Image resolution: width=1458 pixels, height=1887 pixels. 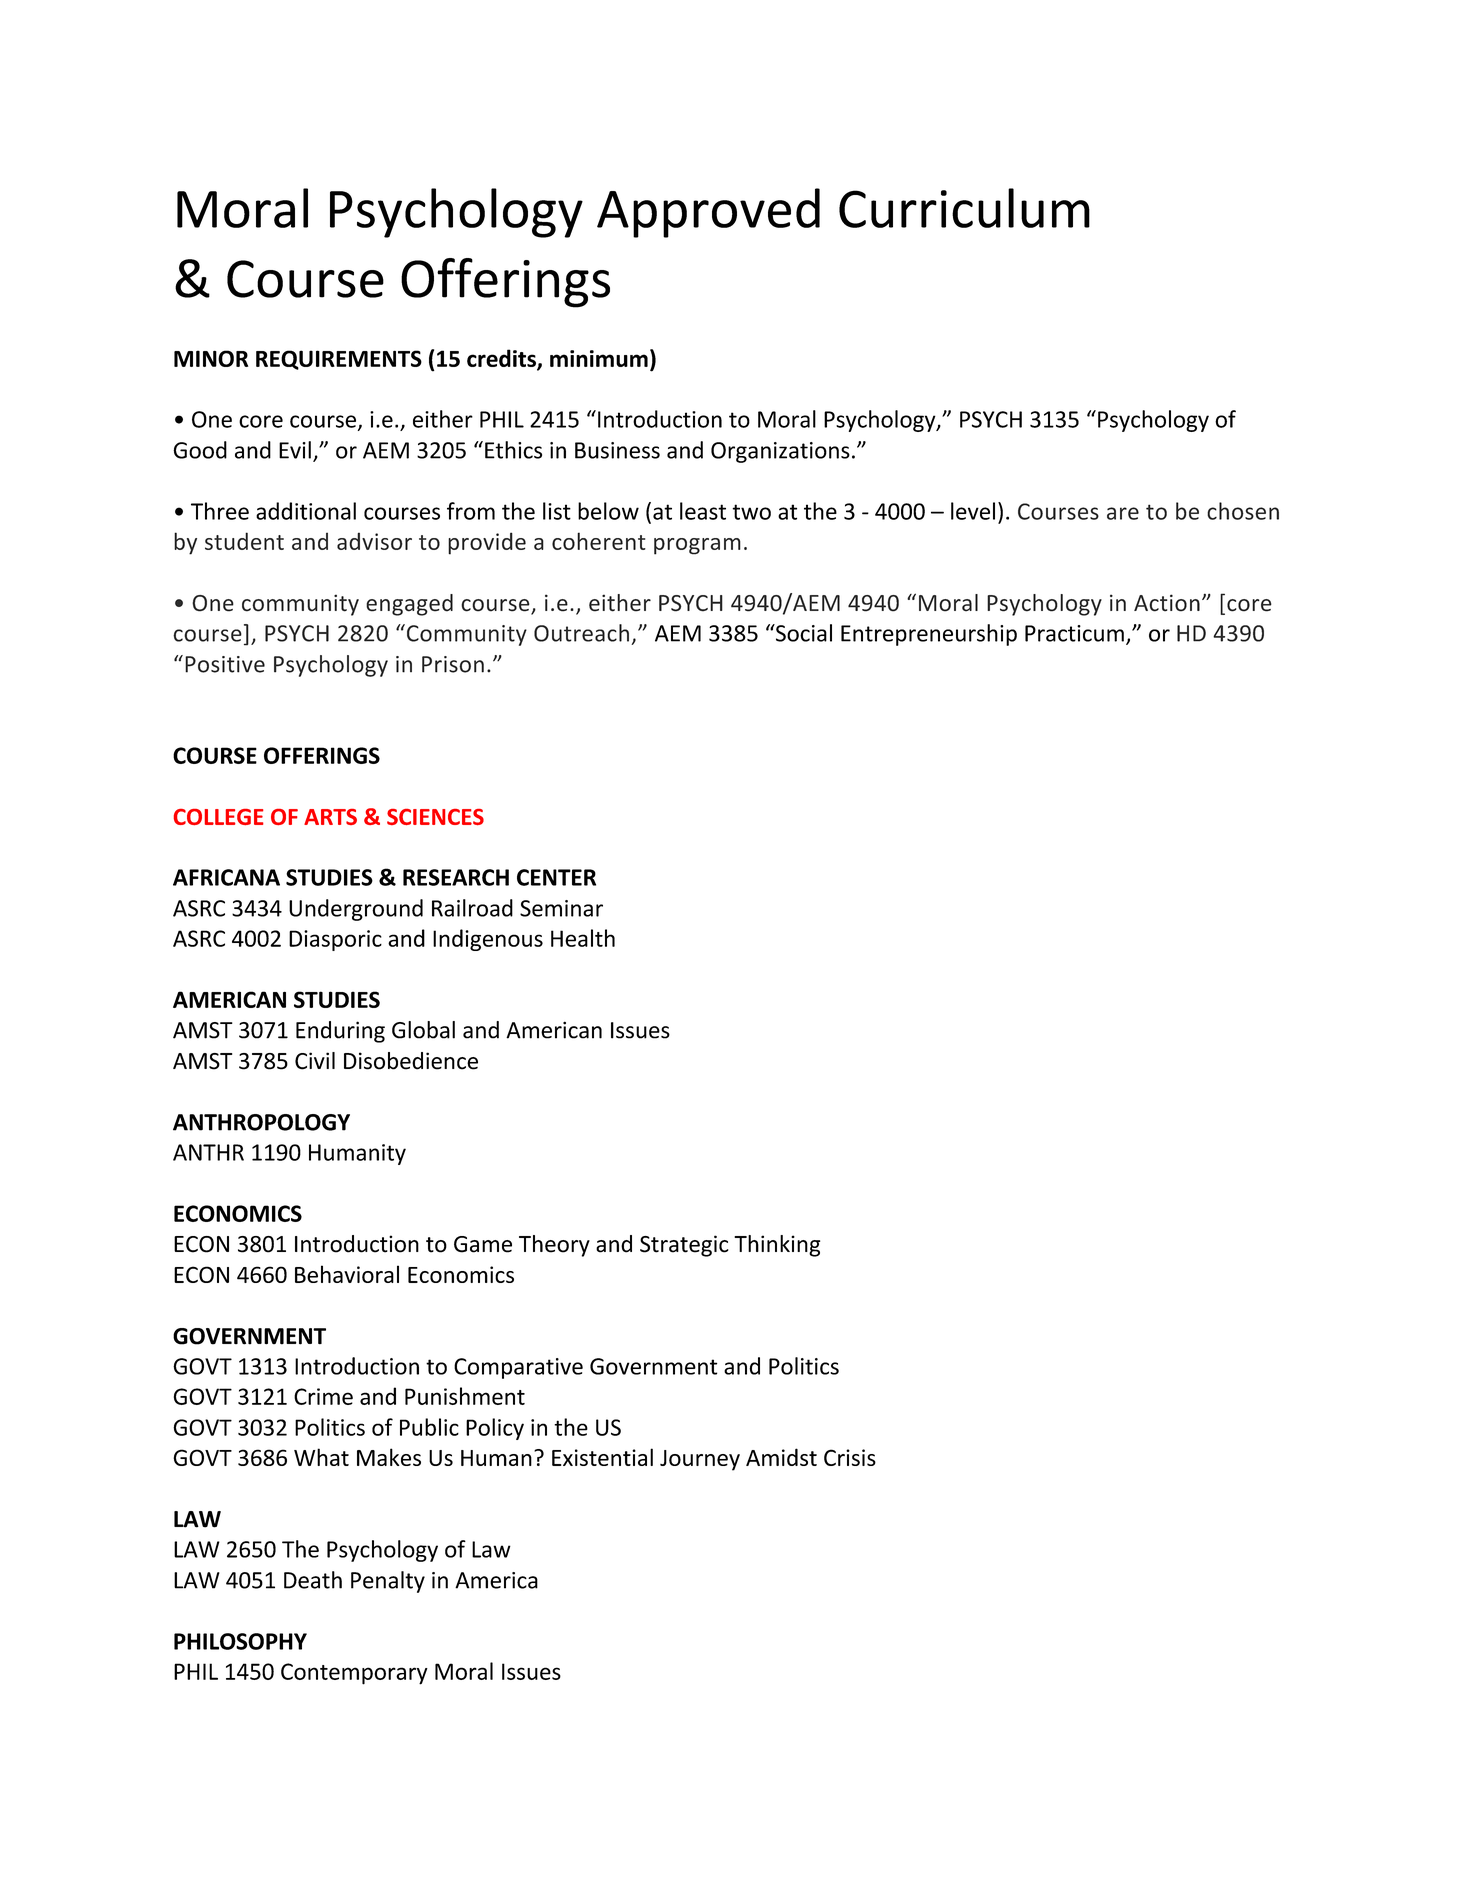 What do you see at coordinates (964, 208) in the screenshot?
I see `Curriculum` at bounding box center [964, 208].
